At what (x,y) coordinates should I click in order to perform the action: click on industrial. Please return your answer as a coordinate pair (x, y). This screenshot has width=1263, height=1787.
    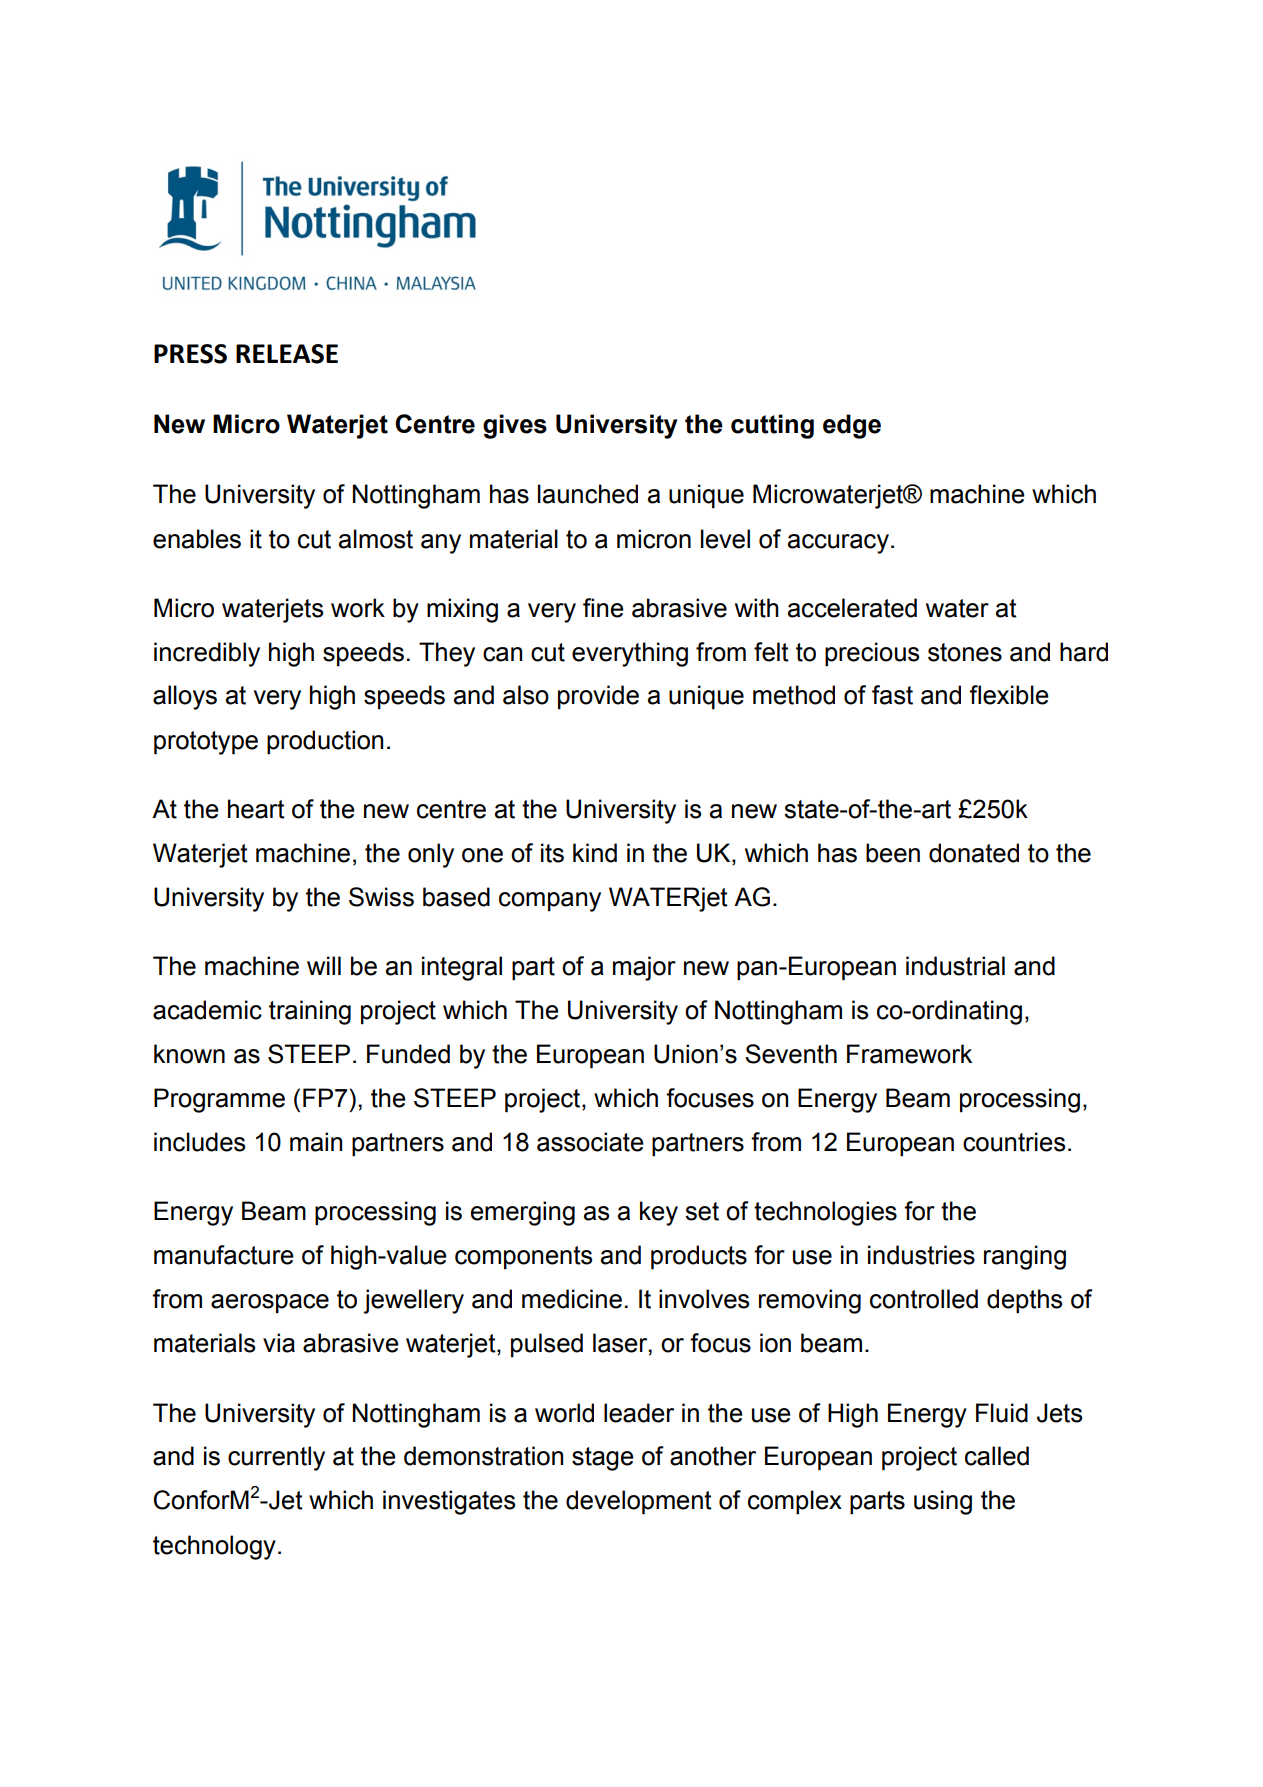
    Looking at the image, I should click on (955, 966).
